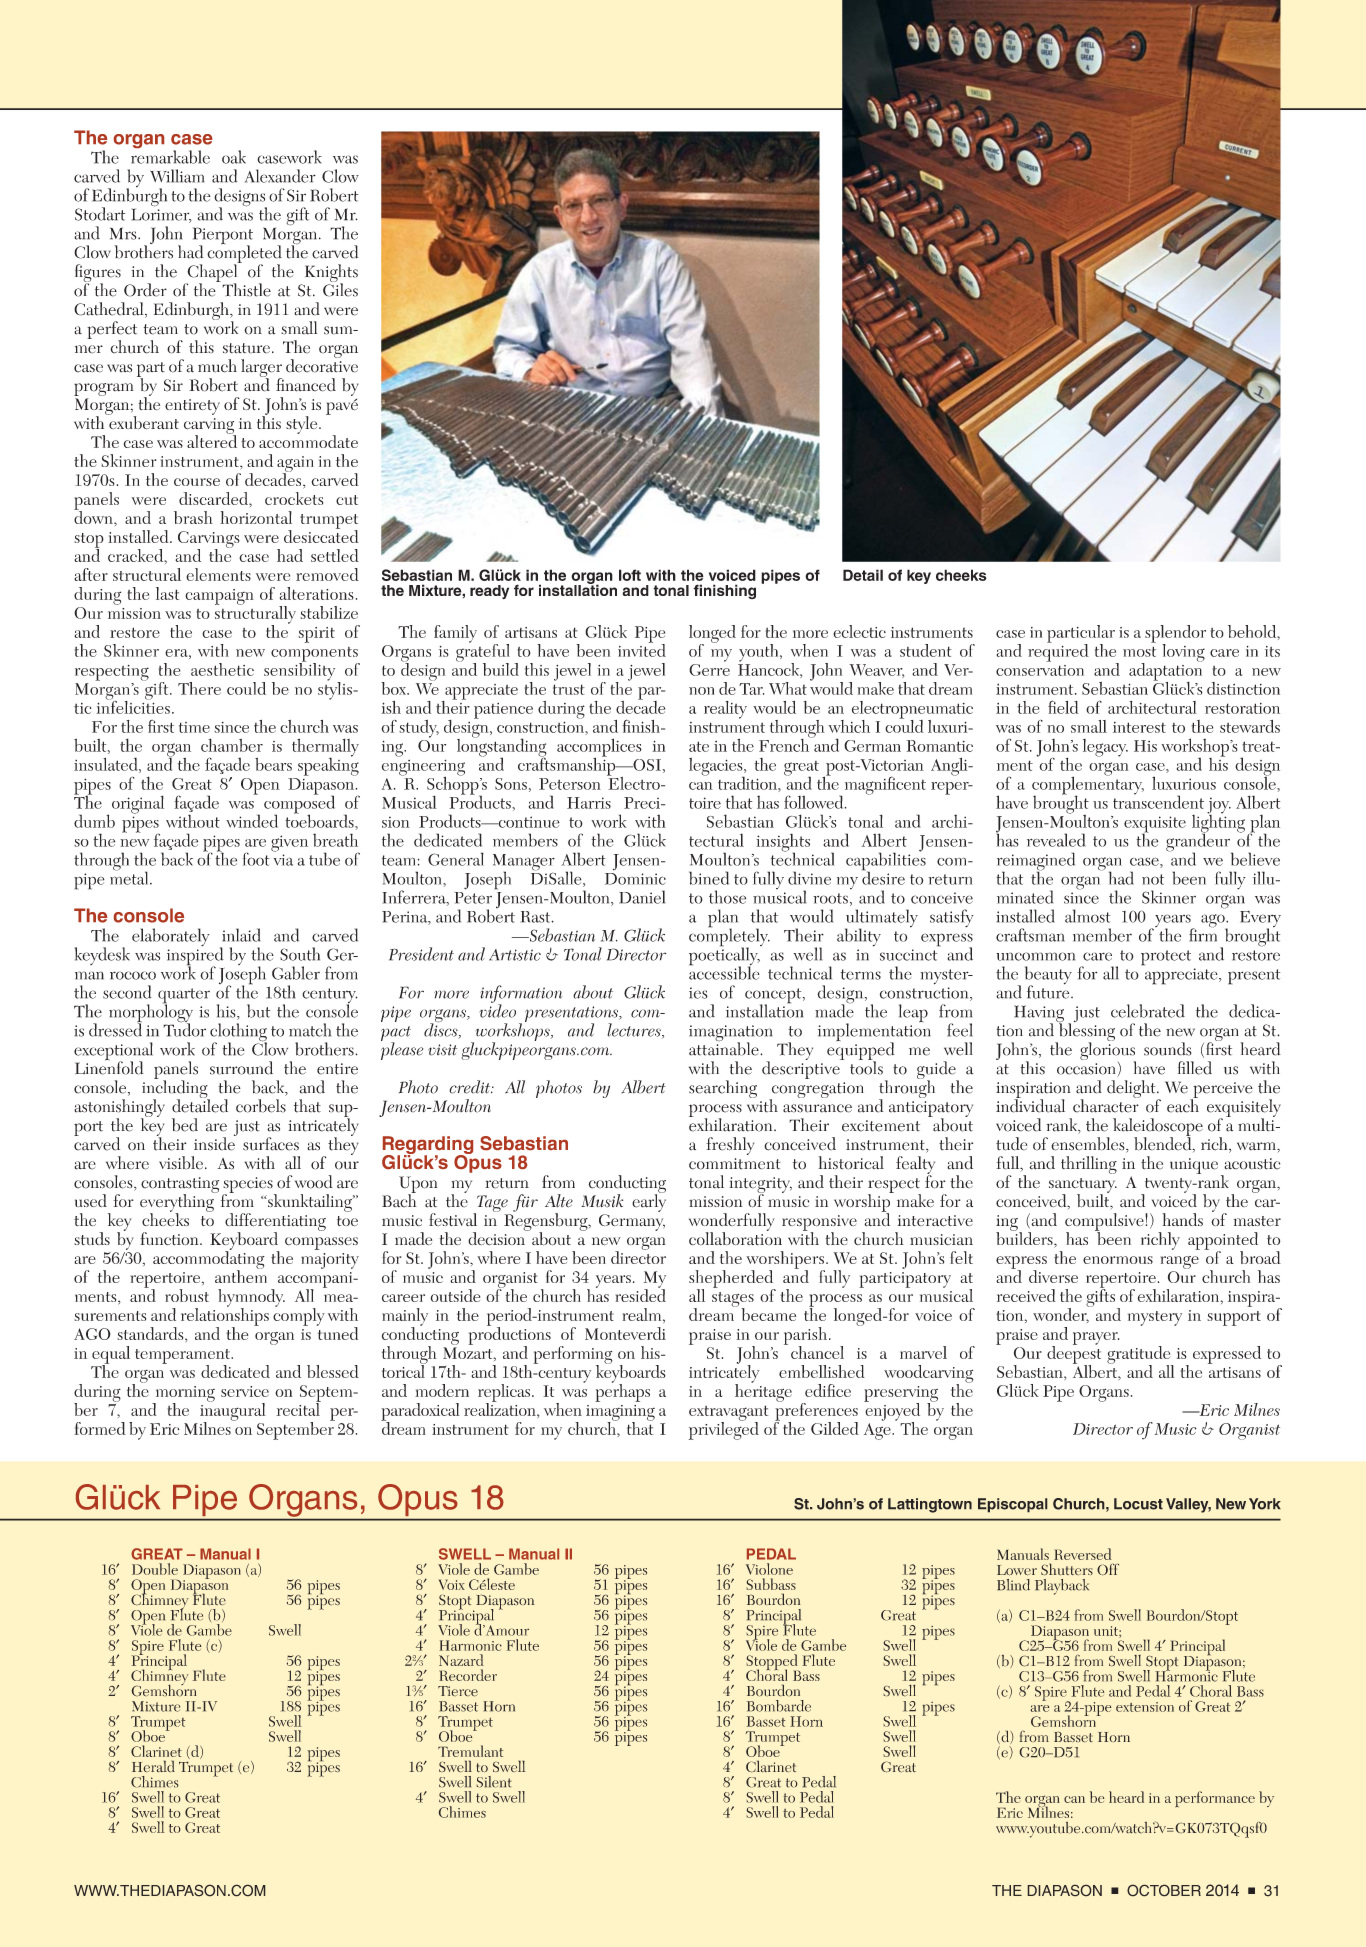  Describe the element at coordinates (642, 649) in the screenshot. I see `invited` at that location.
